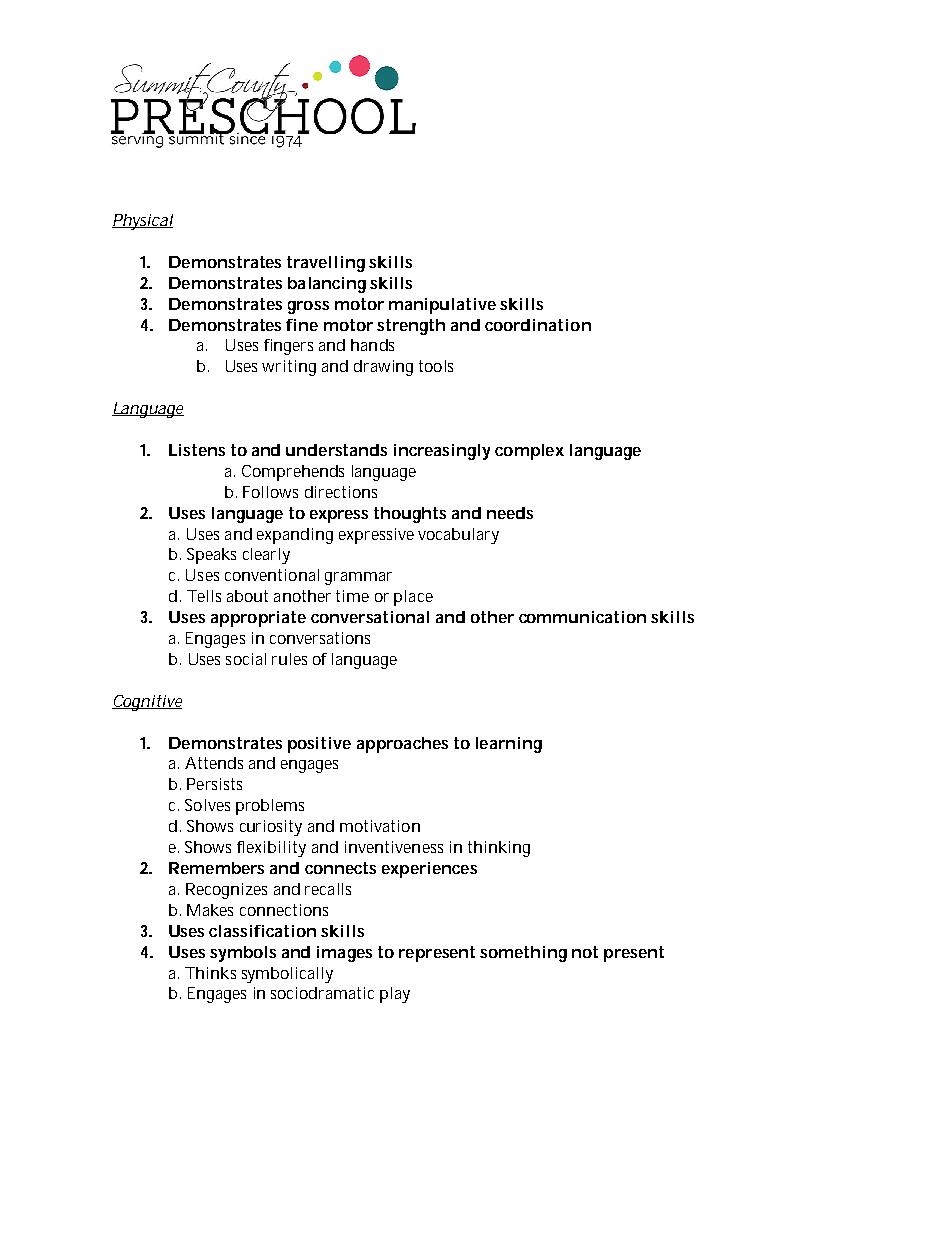  What do you see at coordinates (147, 703) in the screenshot?
I see `Cognitive` at bounding box center [147, 703].
